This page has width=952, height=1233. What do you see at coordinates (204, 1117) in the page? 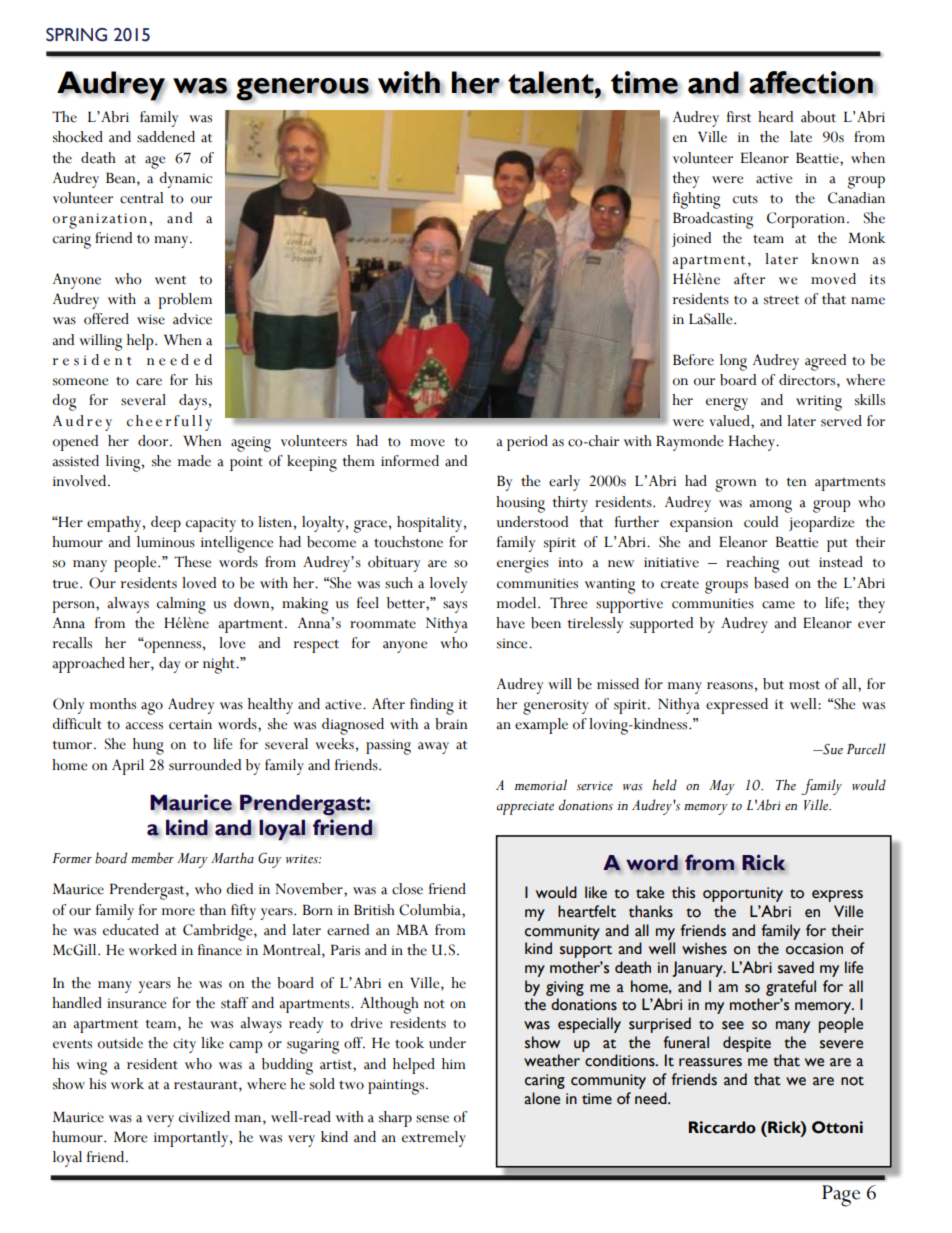
I see `civilized` at bounding box center [204, 1117].
